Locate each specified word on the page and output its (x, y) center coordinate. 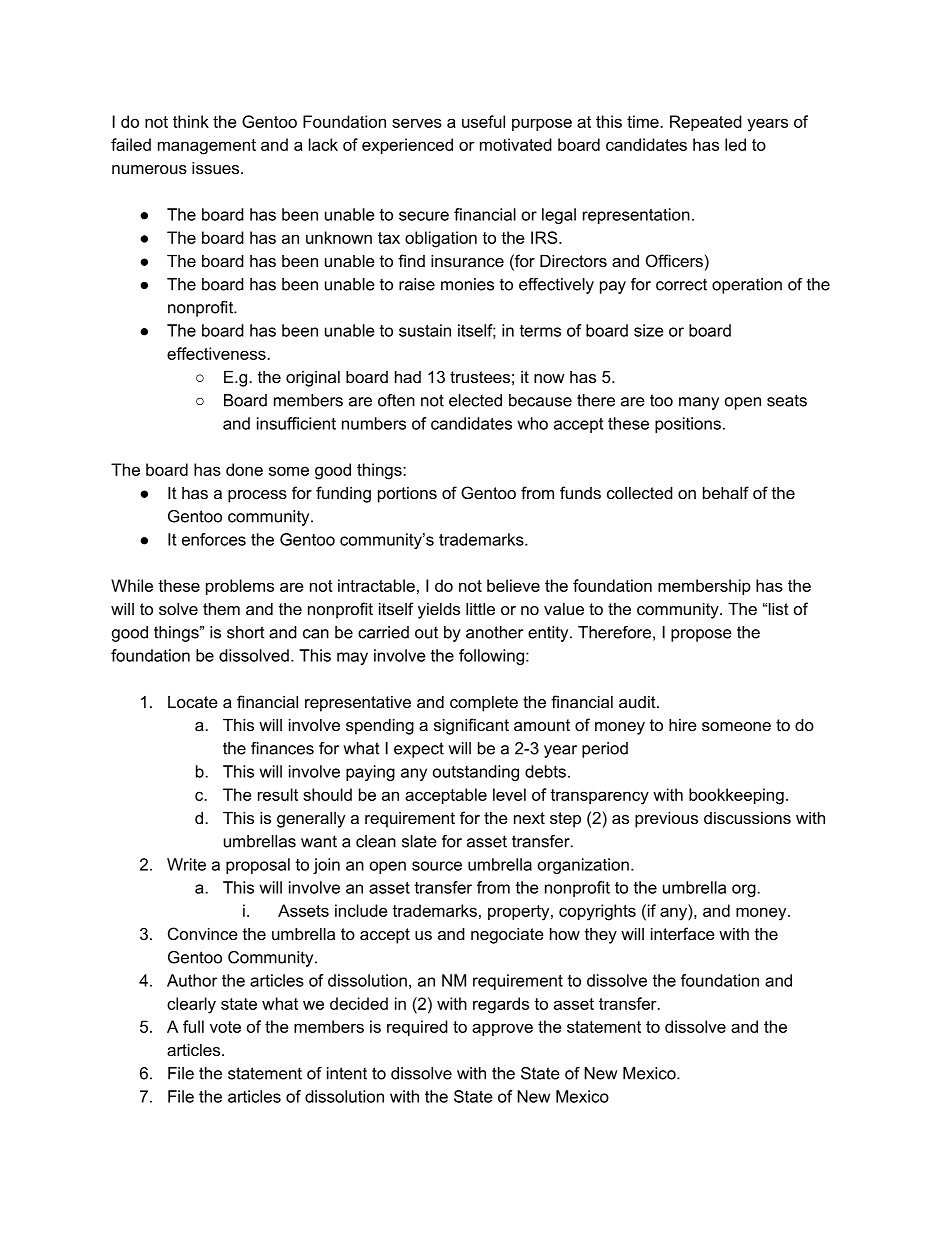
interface (683, 933)
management (207, 147)
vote (225, 1027)
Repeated (706, 123)
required (417, 1028)
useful (483, 121)
